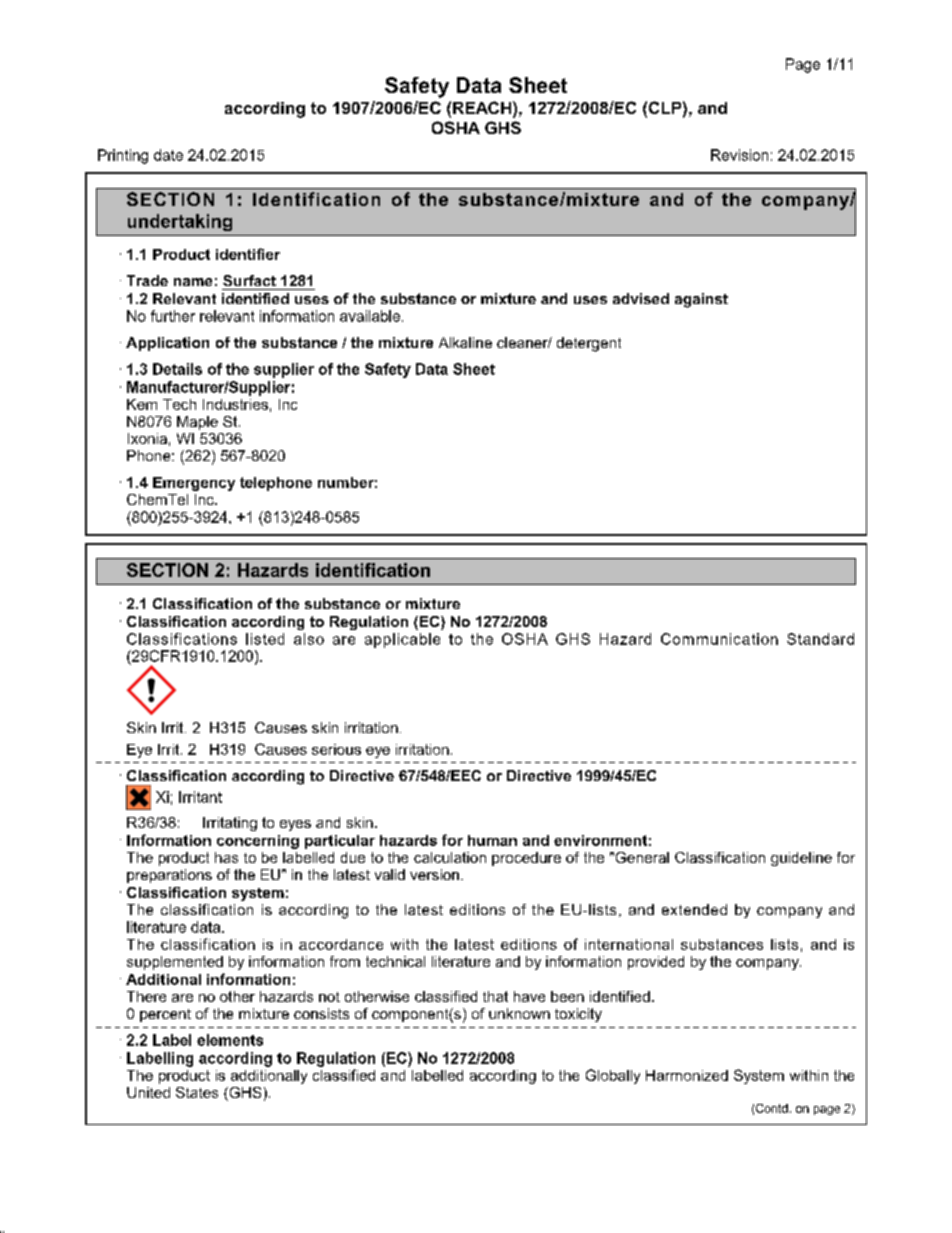 Image resolution: width=952 pixels, height=1233 pixels. I want to click on serious, so click(336, 749).
